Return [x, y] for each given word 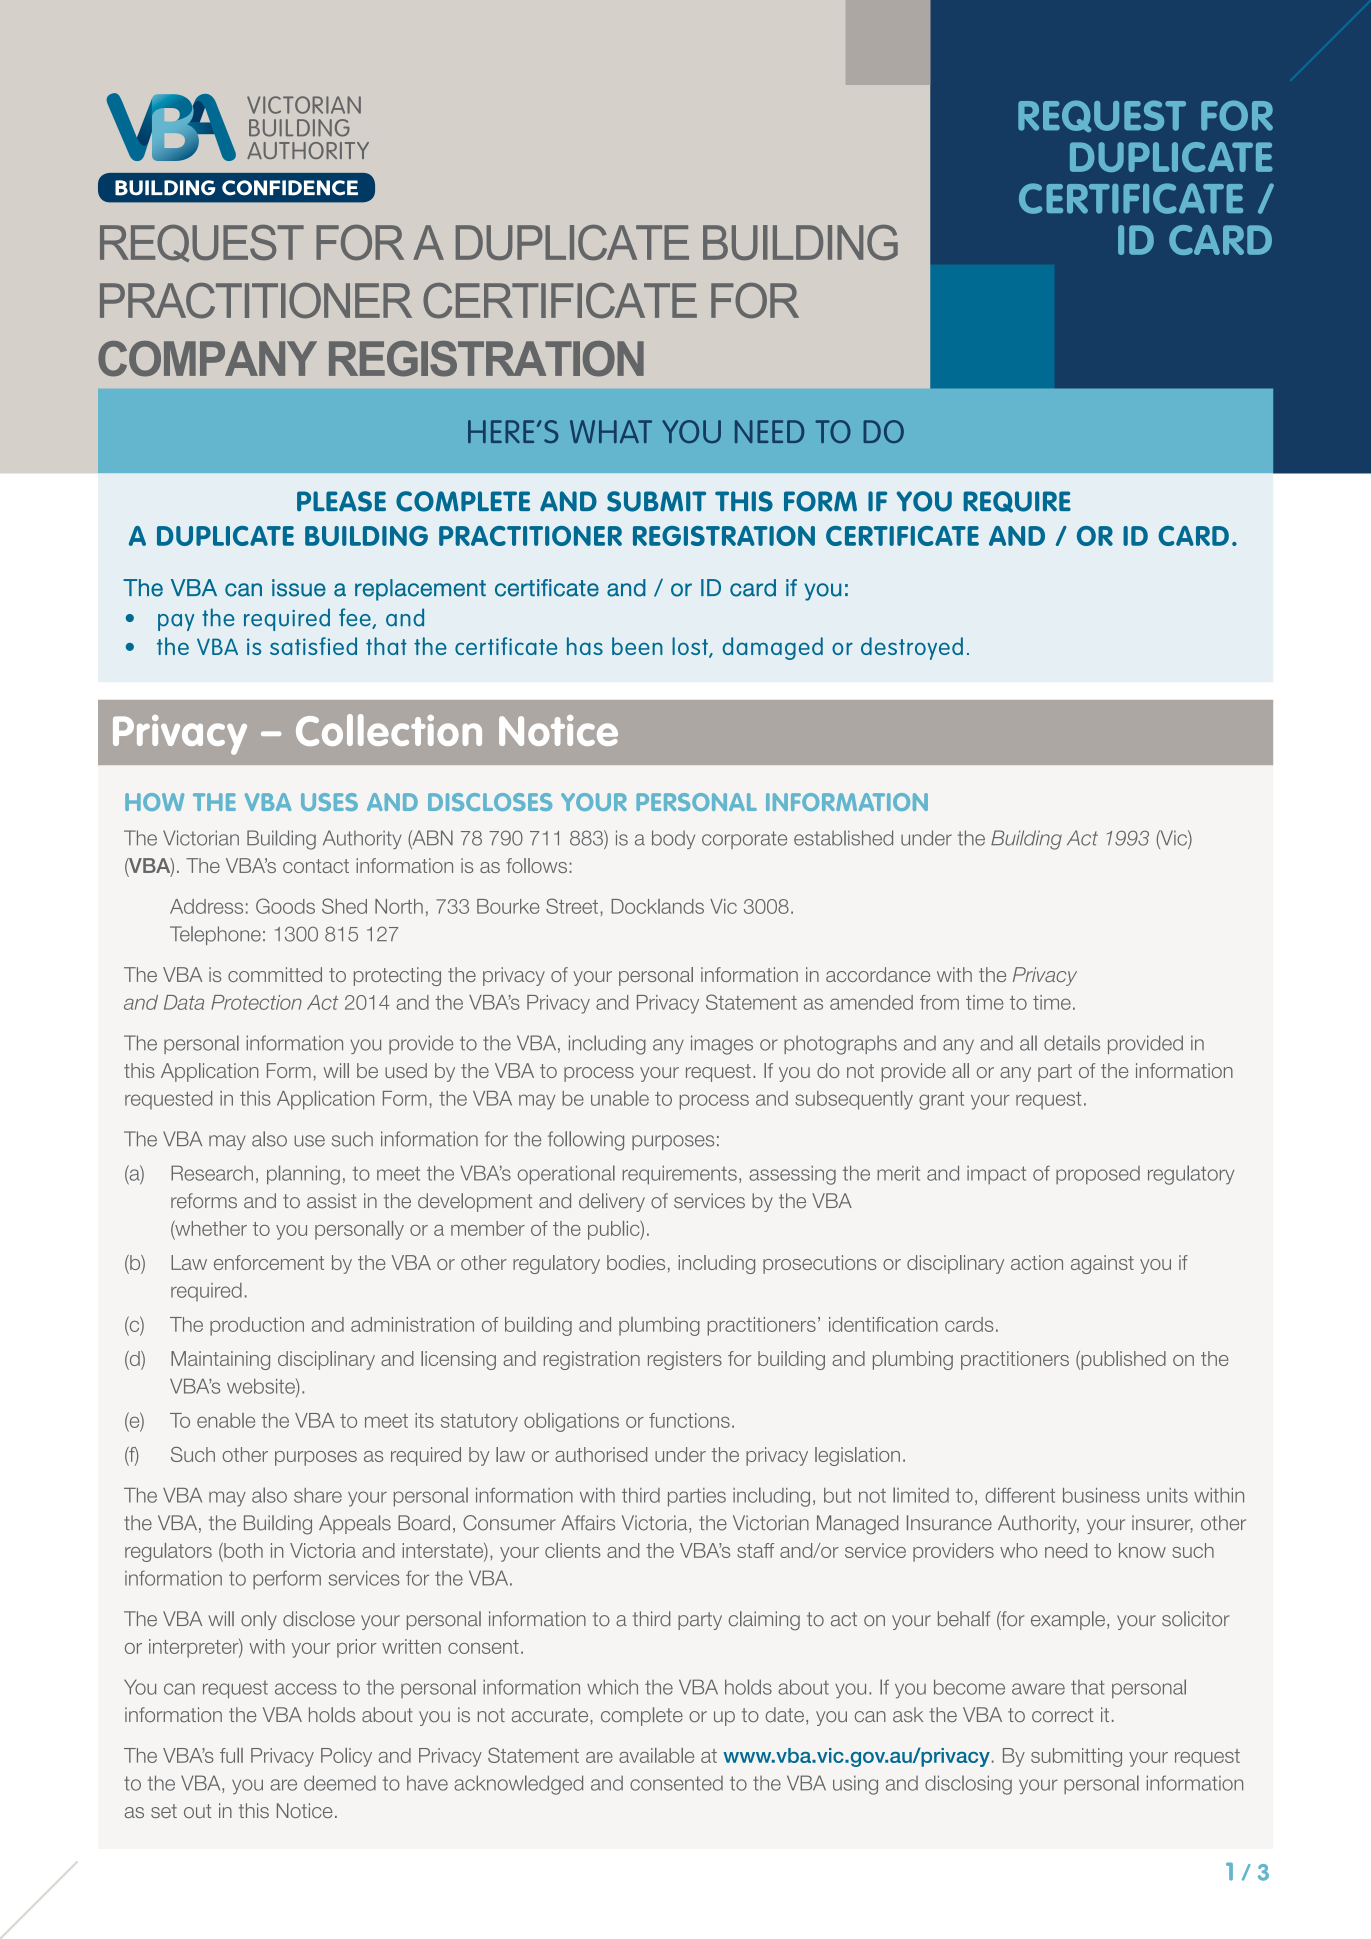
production [257, 1326]
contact [316, 866]
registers [685, 1360]
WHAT [611, 431]
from [939, 1002]
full [231, 1755]
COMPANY [207, 359]
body [673, 839]
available [656, 1755]
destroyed [912, 648]
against [1102, 1264]
